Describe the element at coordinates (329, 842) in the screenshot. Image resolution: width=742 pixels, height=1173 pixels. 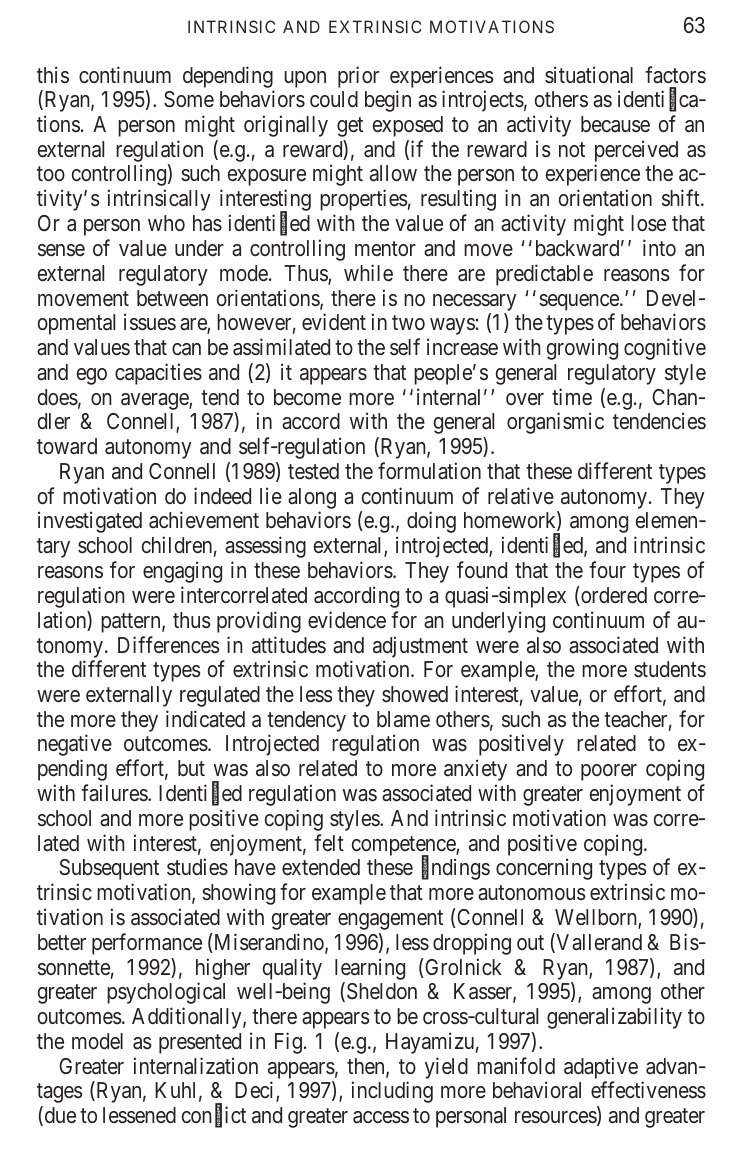
I see `felt` at that location.
